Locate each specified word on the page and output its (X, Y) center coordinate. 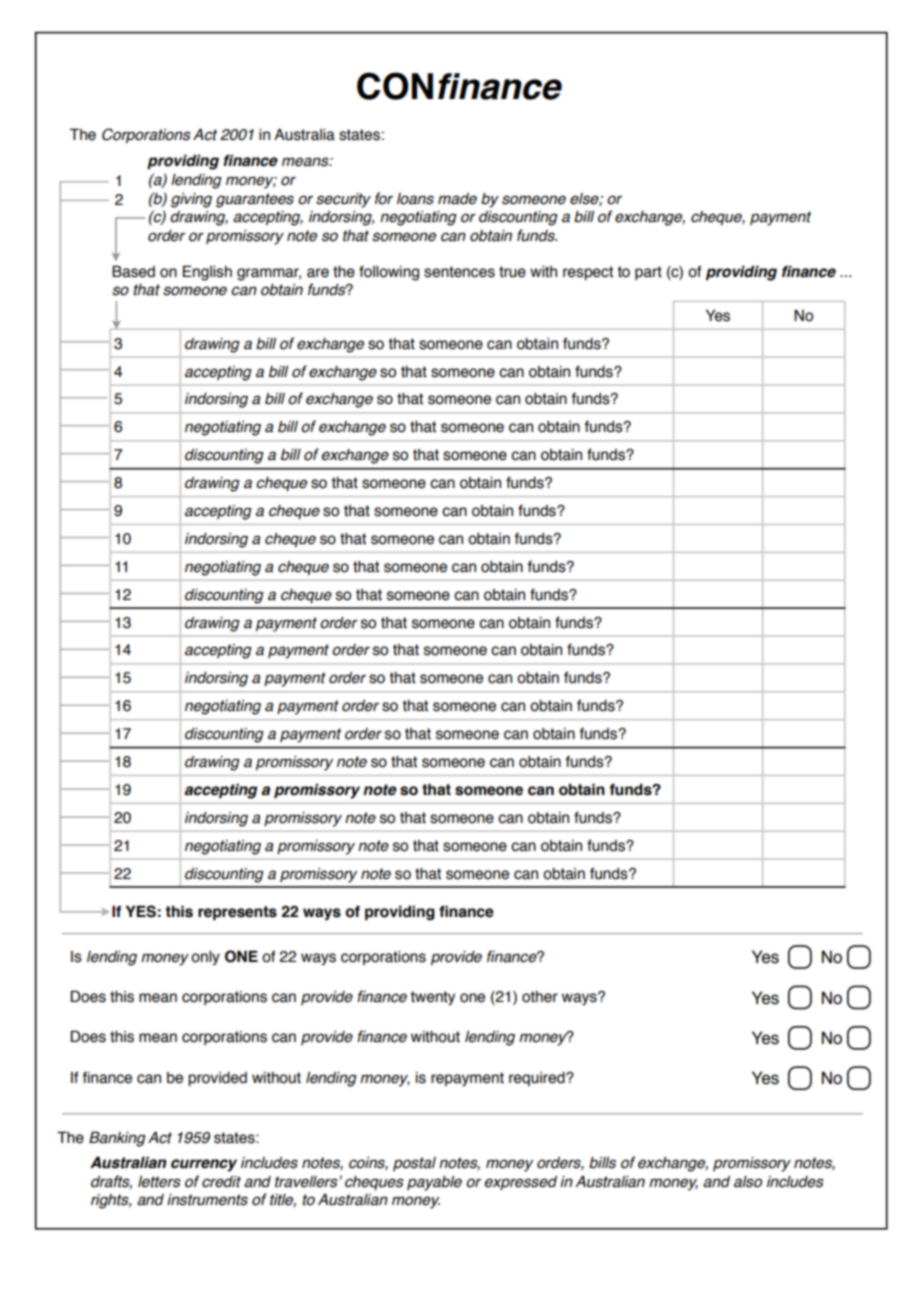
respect (588, 273)
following (389, 273)
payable (434, 1183)
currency (204, 1165)
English (207, 273)
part (648, 273)
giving (191, 200)
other (540, 997)
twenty (432, 998)
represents (237, 913)
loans (415, 199)
